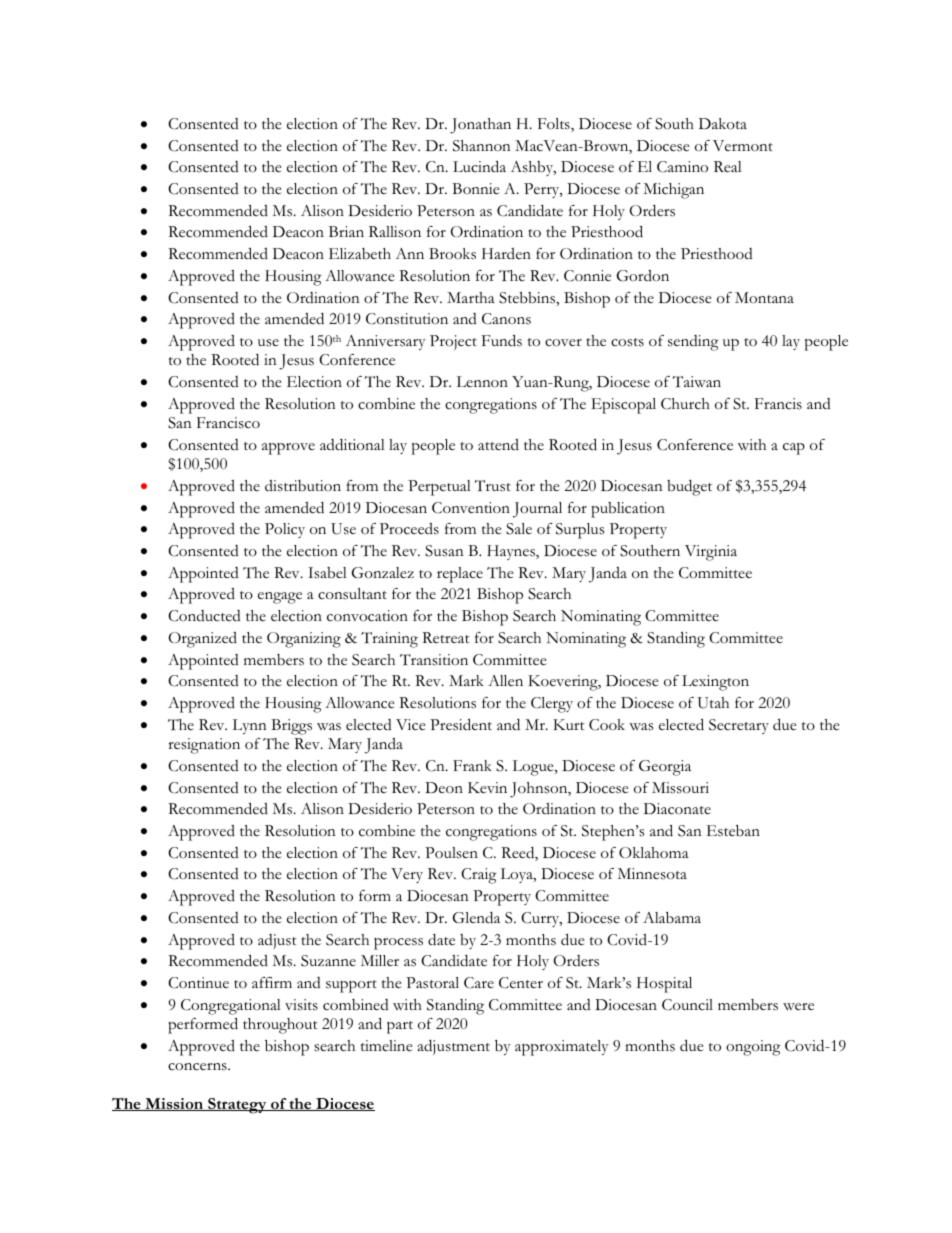 The height and width of the screenshot is (1233, 952). What do you see at coordinates (237, 1106) in the screenshot?
I see `Strategy` at bounding box center [237, 1106].
